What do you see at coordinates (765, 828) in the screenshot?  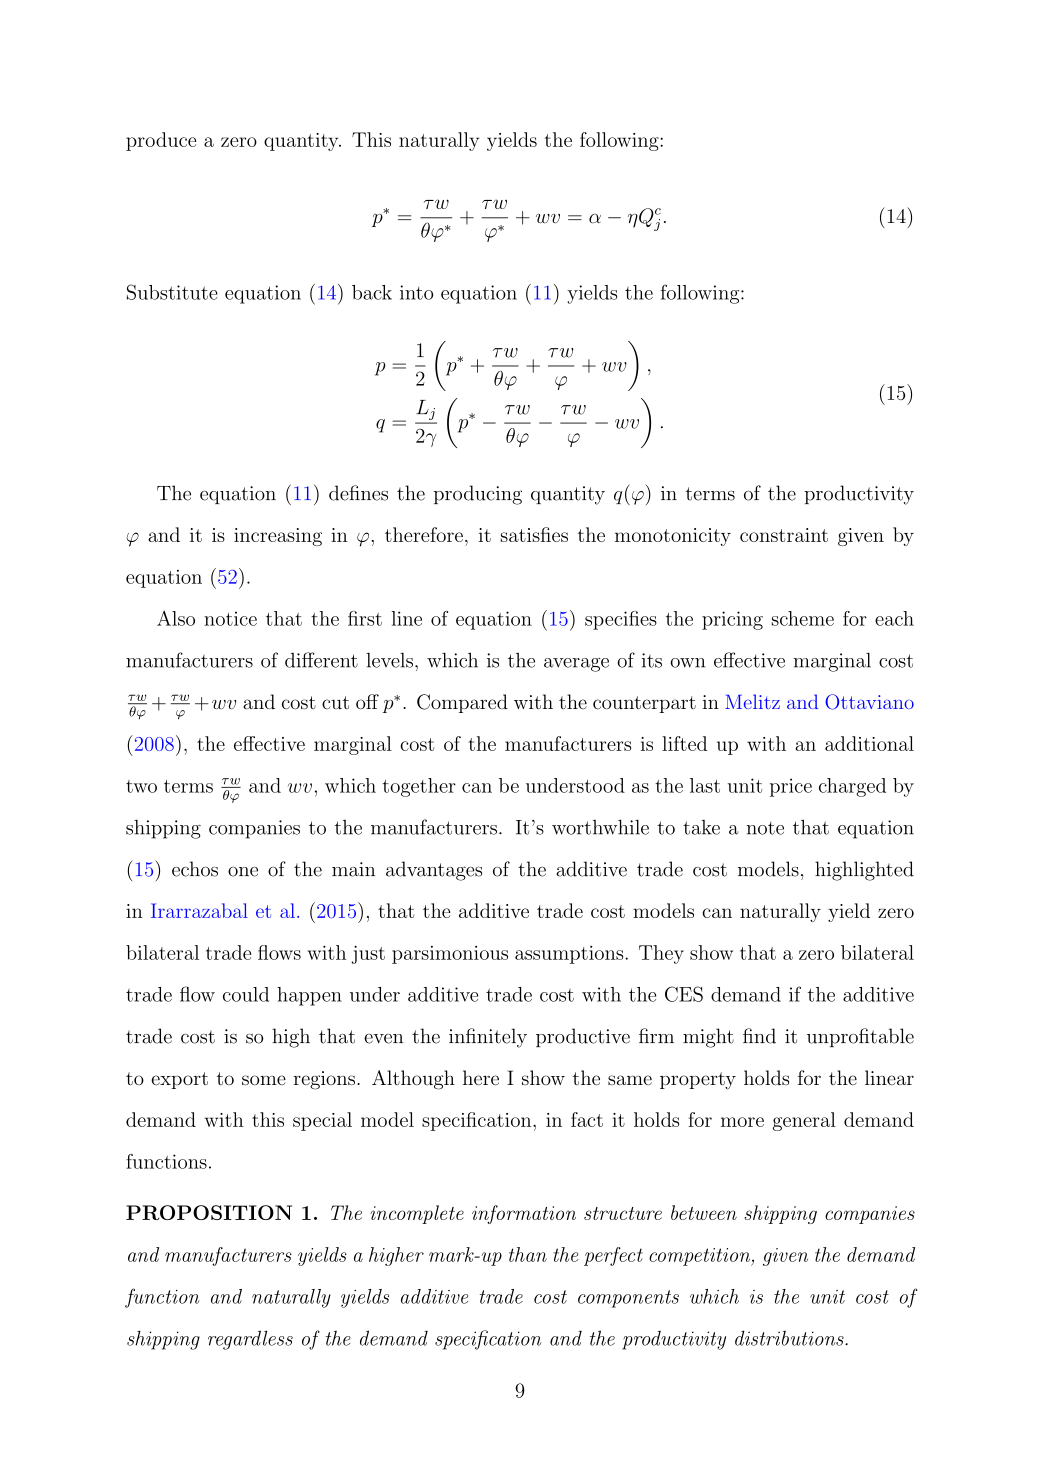 I see `note` at bounding box center [765, 828].
